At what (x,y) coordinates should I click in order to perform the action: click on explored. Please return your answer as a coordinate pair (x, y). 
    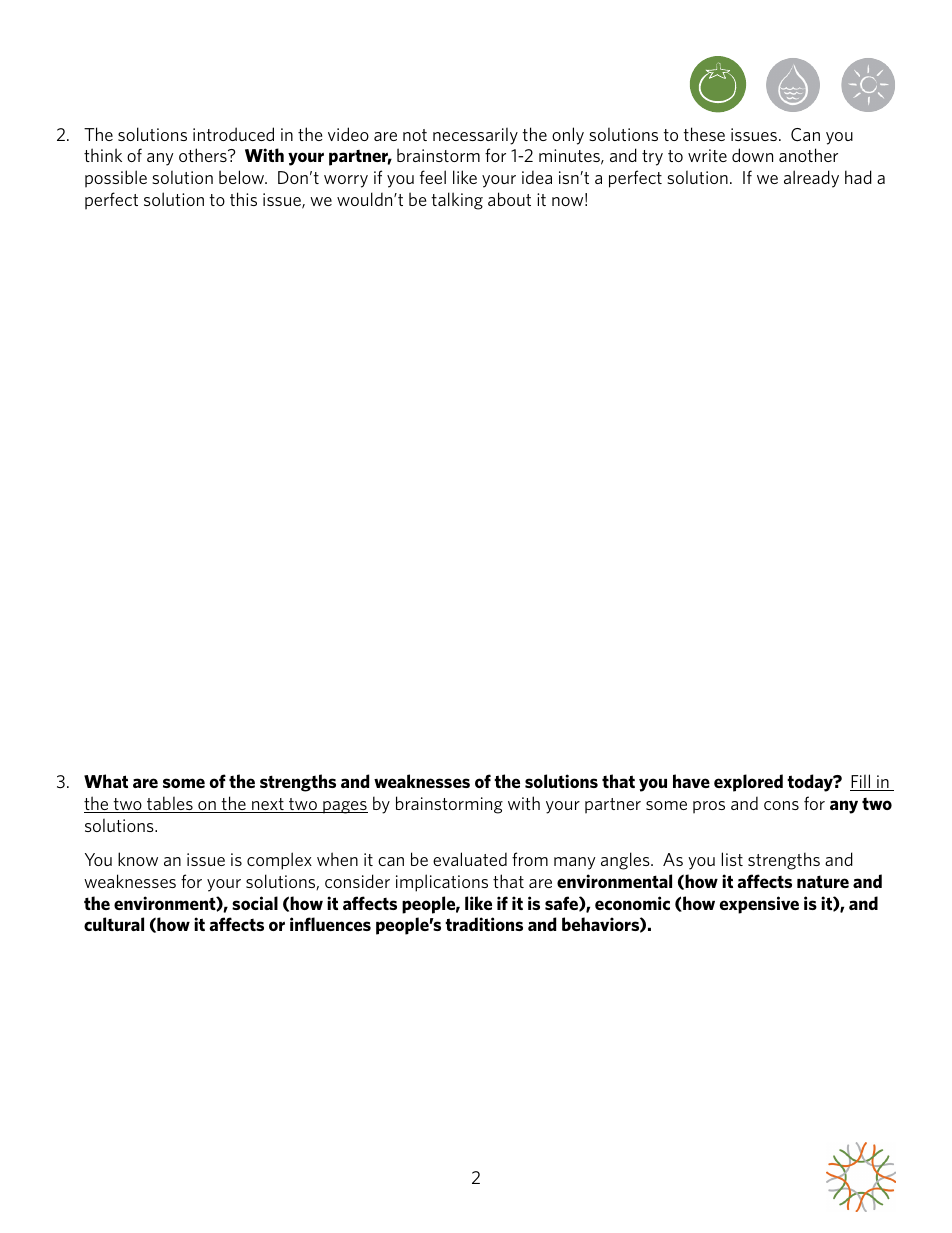
    Looking at the image, I should click on (748, 783).
